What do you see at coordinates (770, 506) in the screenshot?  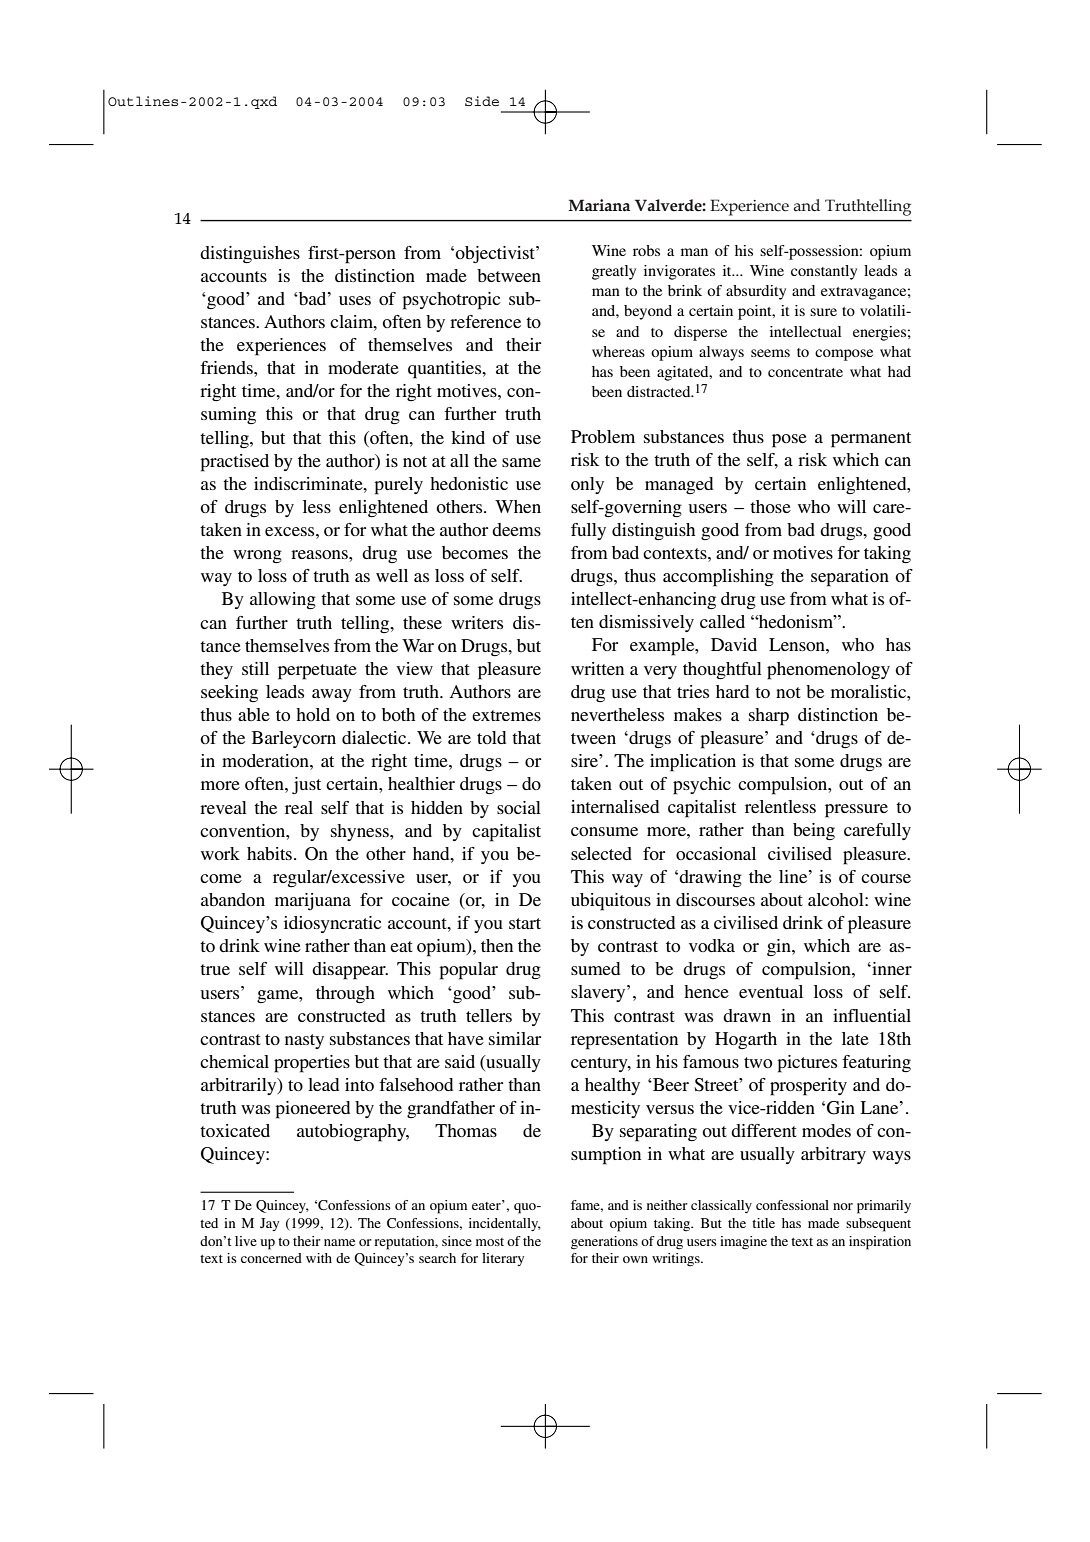 I see `those` at bounding box center [770, 506].
